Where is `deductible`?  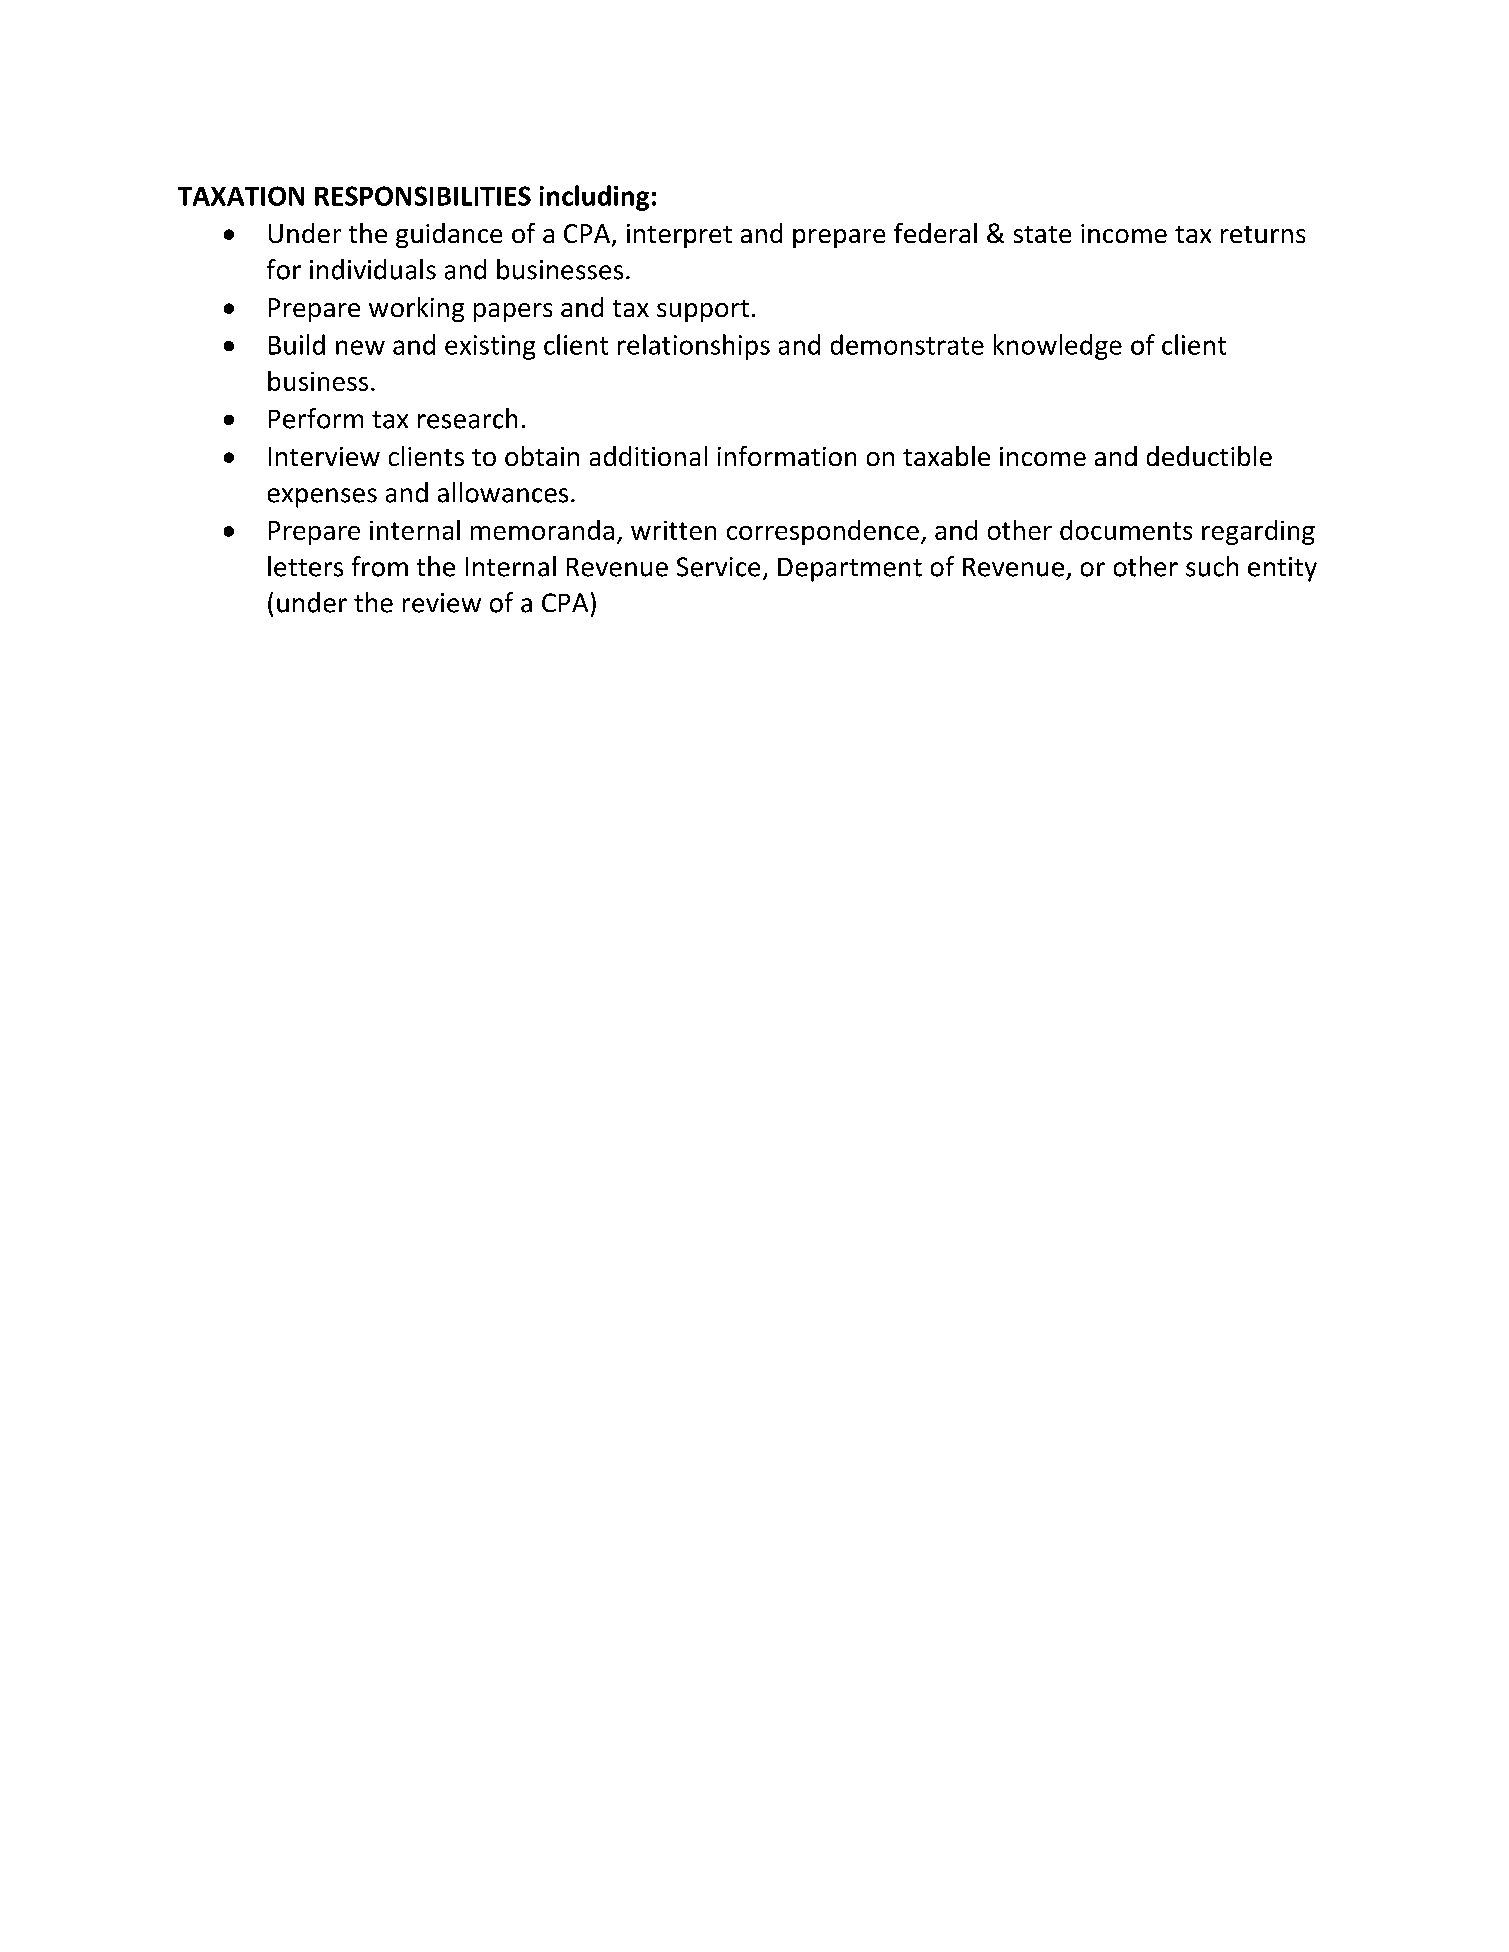
deductible is located at coordinates (1209, 456).
